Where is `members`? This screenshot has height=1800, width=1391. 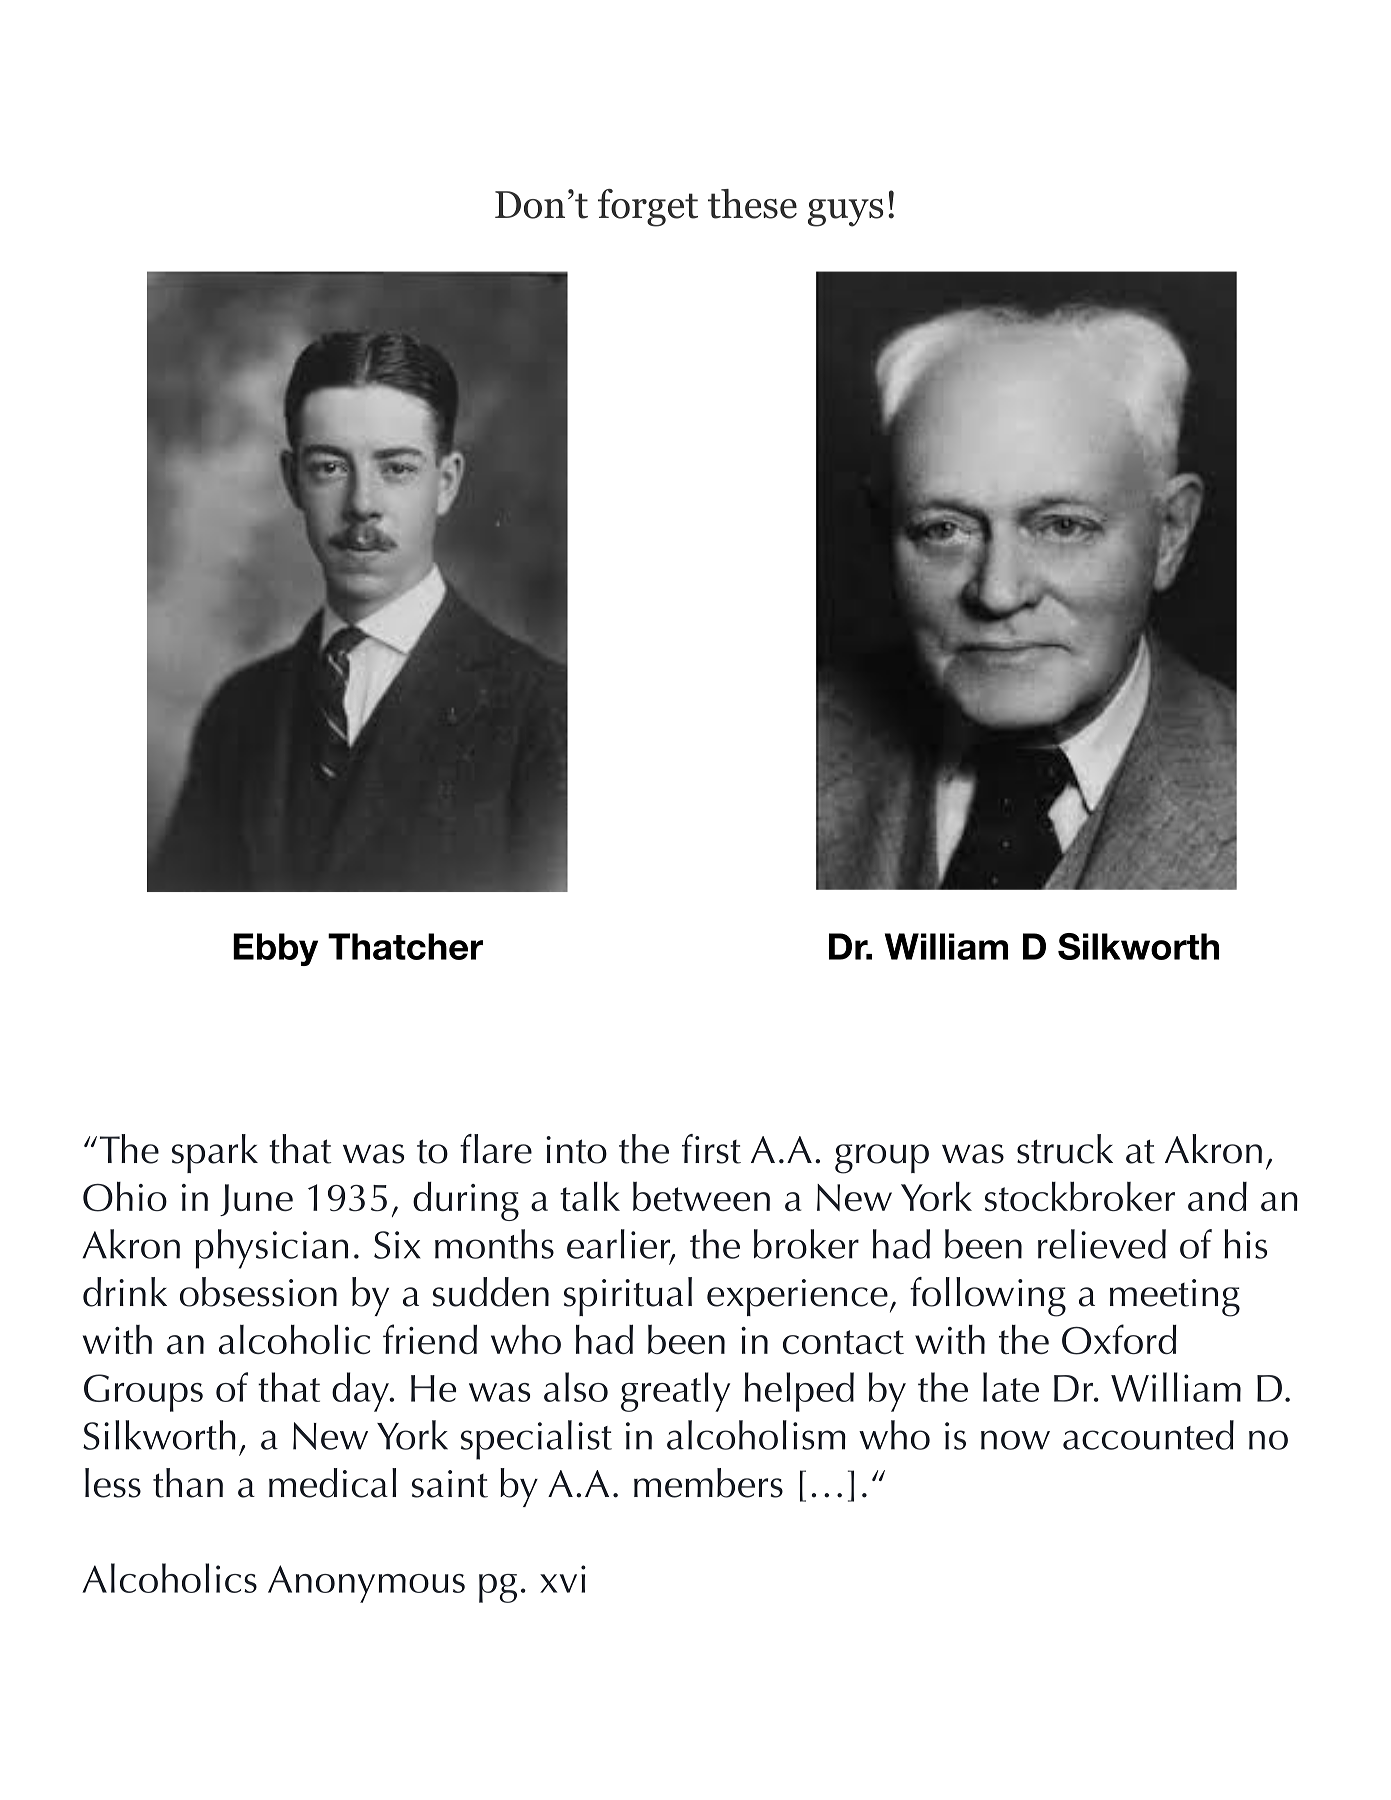
members is located at coordinates (708, 1483).
